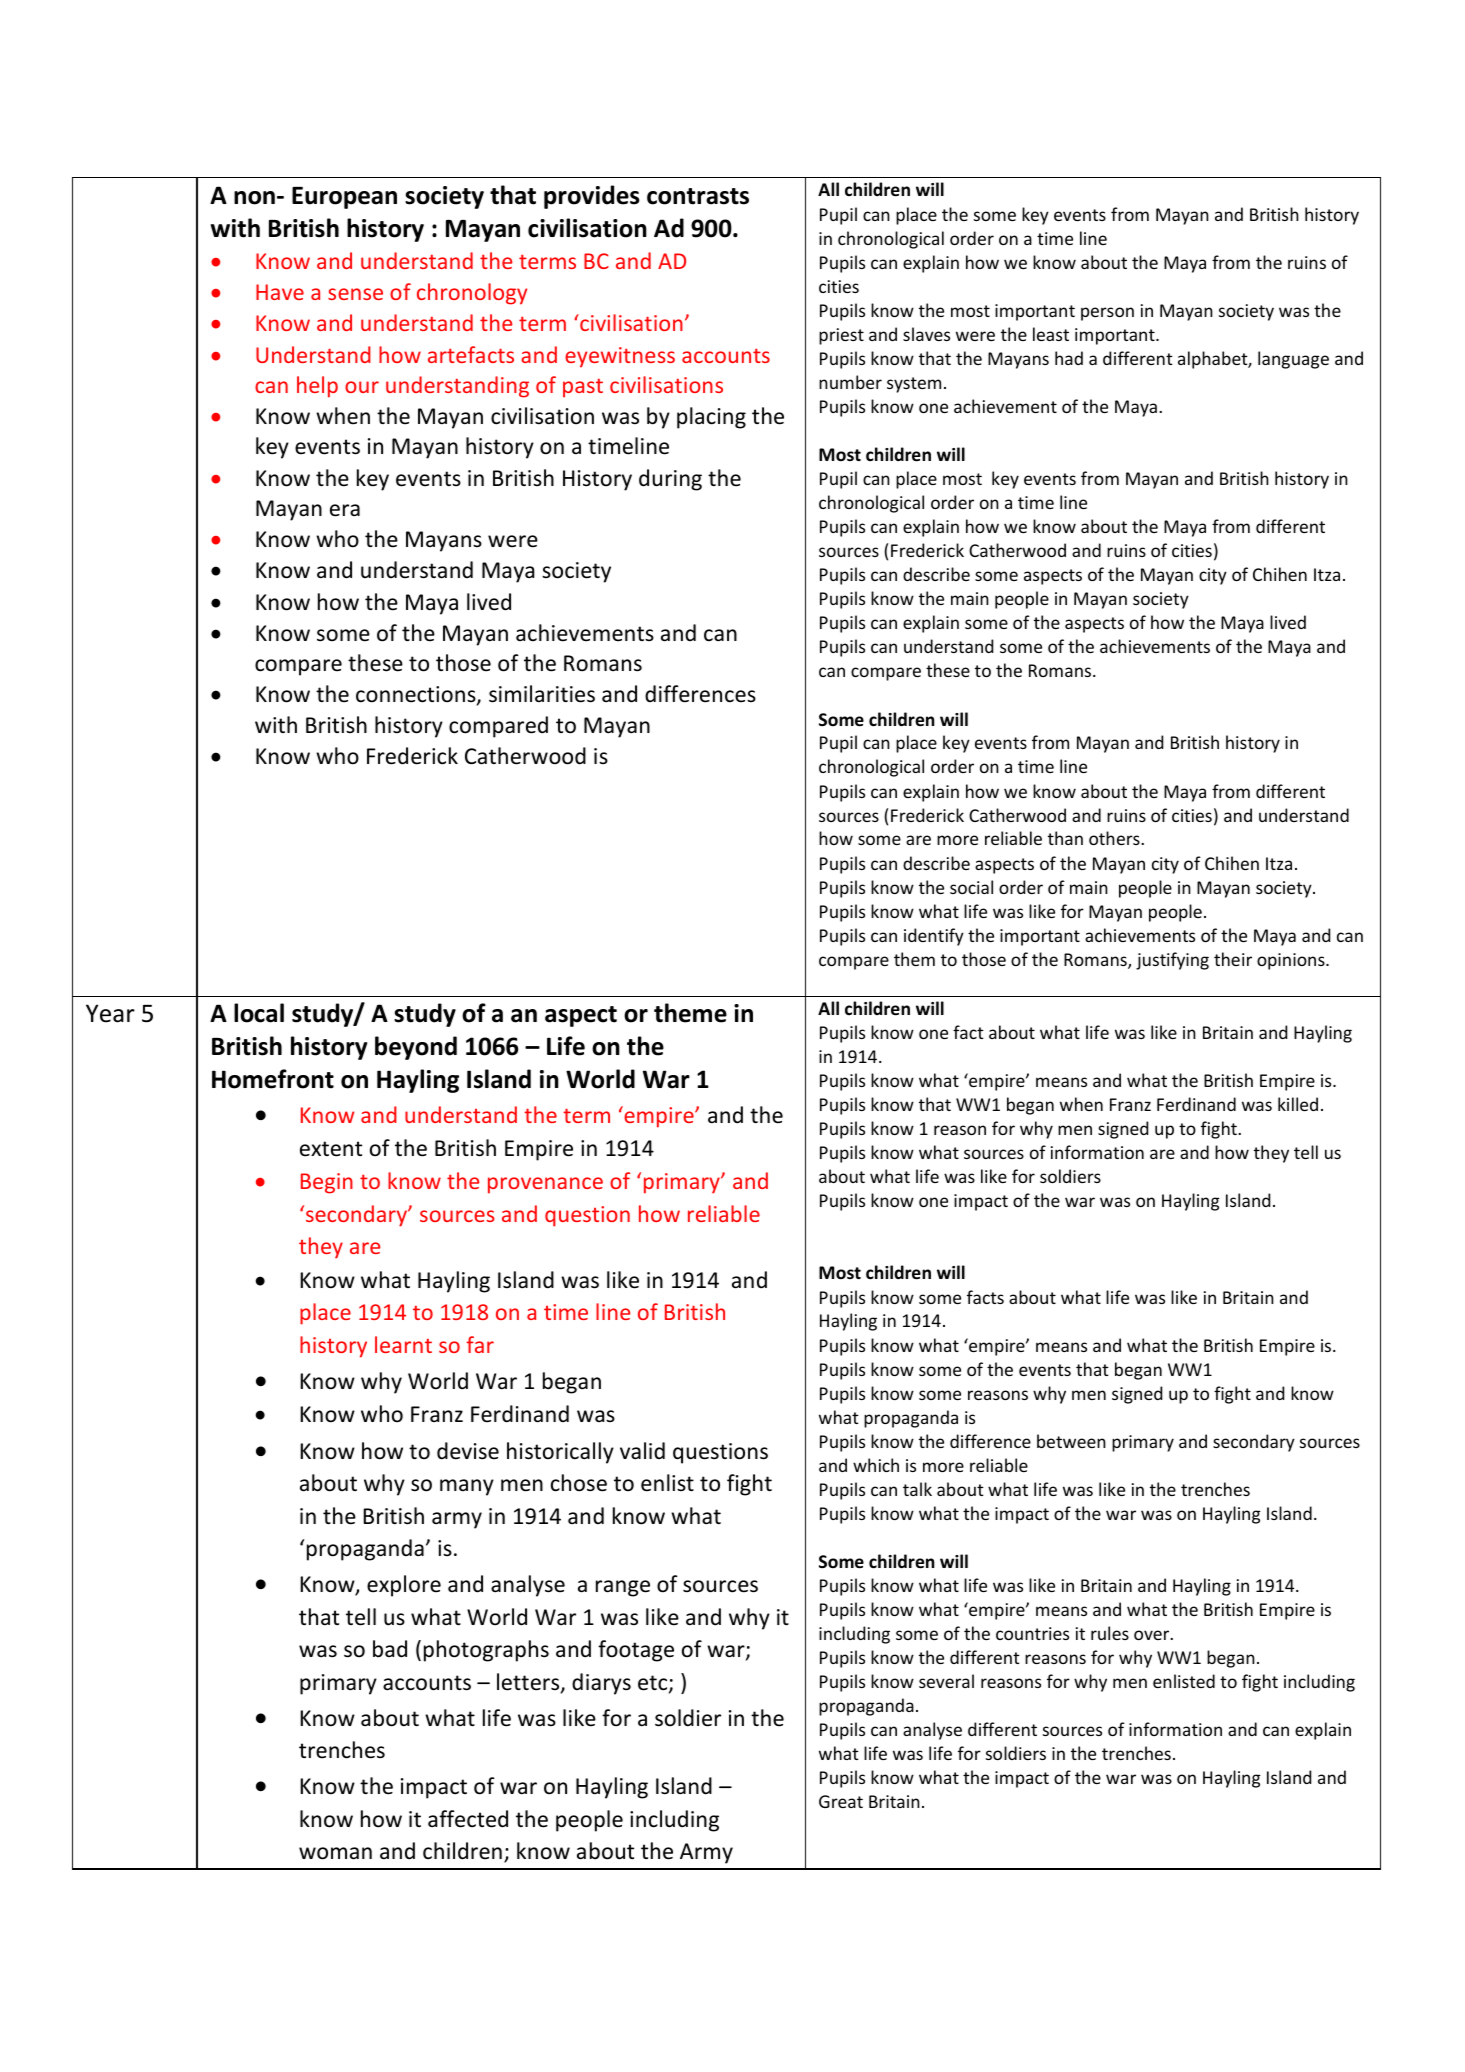  Describe the element at coordinates (841, 1801) in the screenshot. I see `Great` at that location.
